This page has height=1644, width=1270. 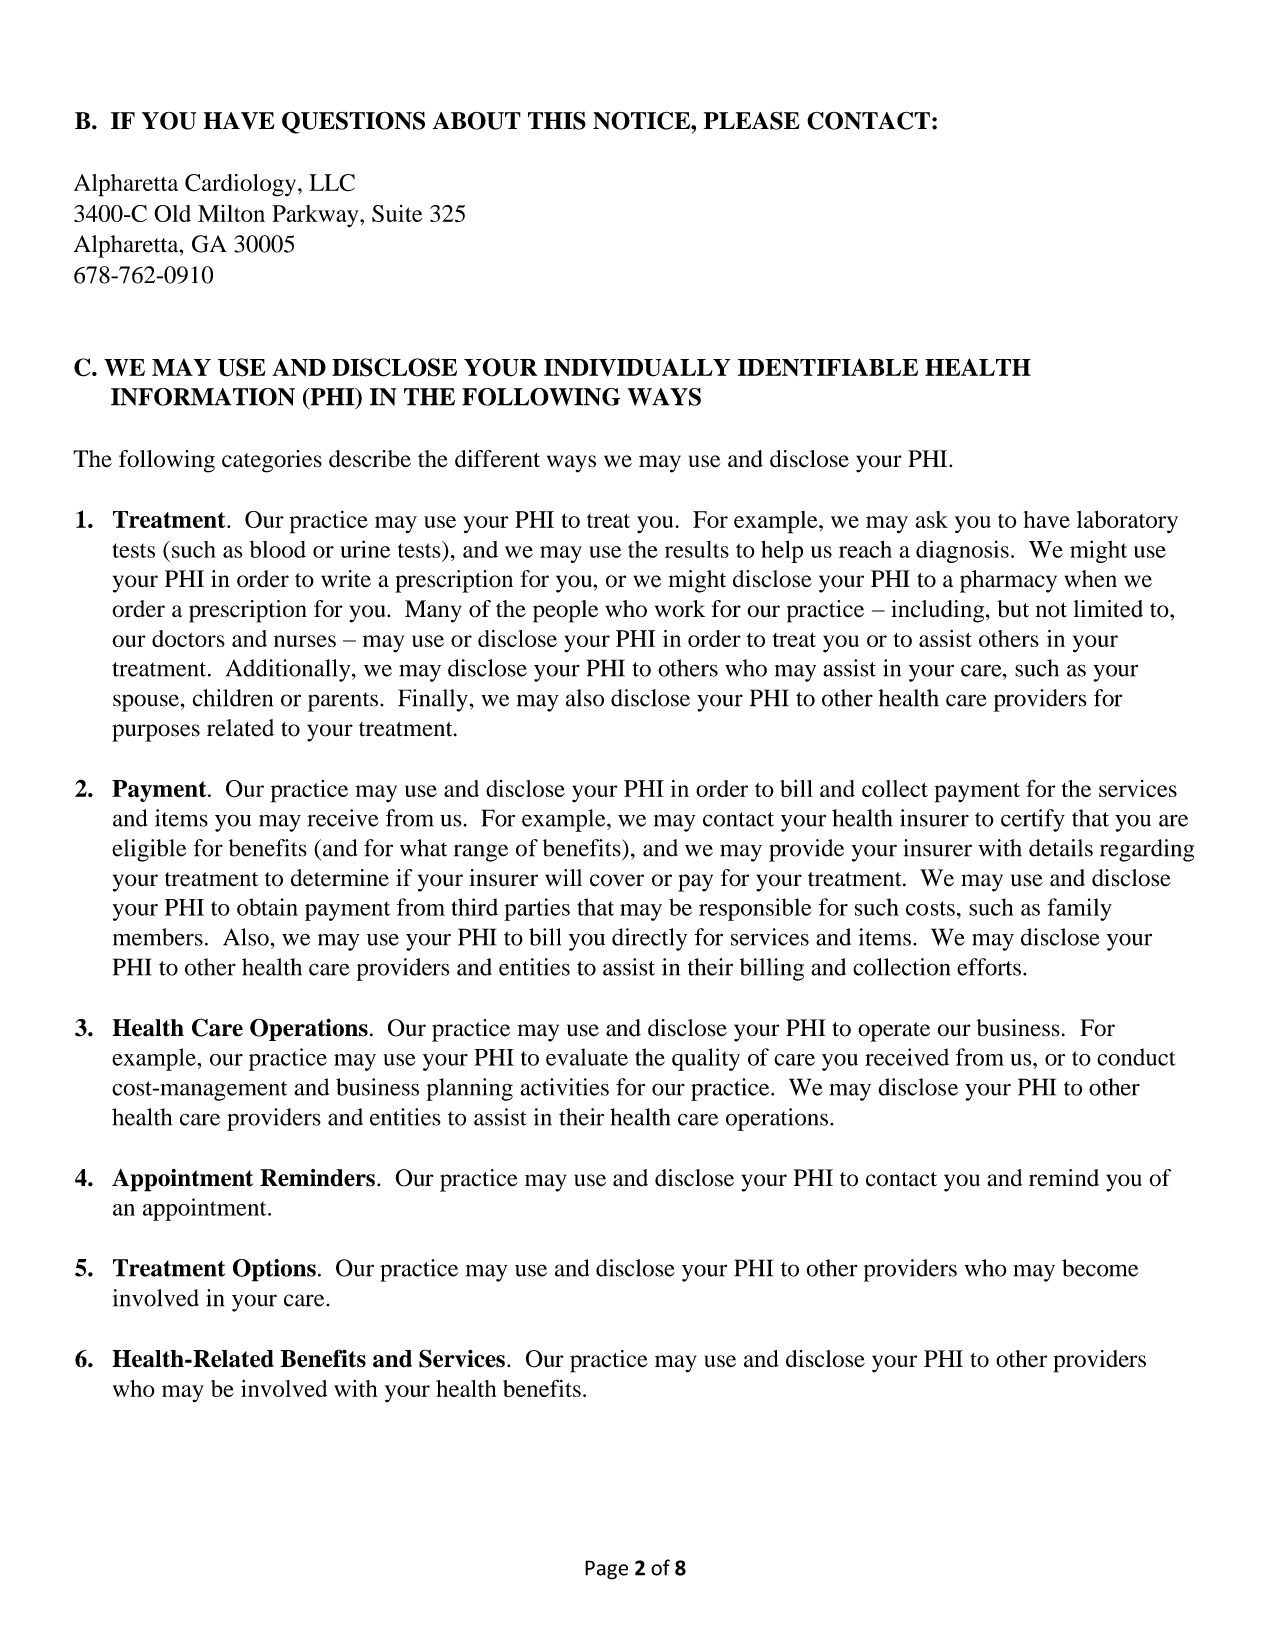 What do you see at coordinates (706, 1059) in the page?
I see `quality` at bounding box center [706, 1059].
